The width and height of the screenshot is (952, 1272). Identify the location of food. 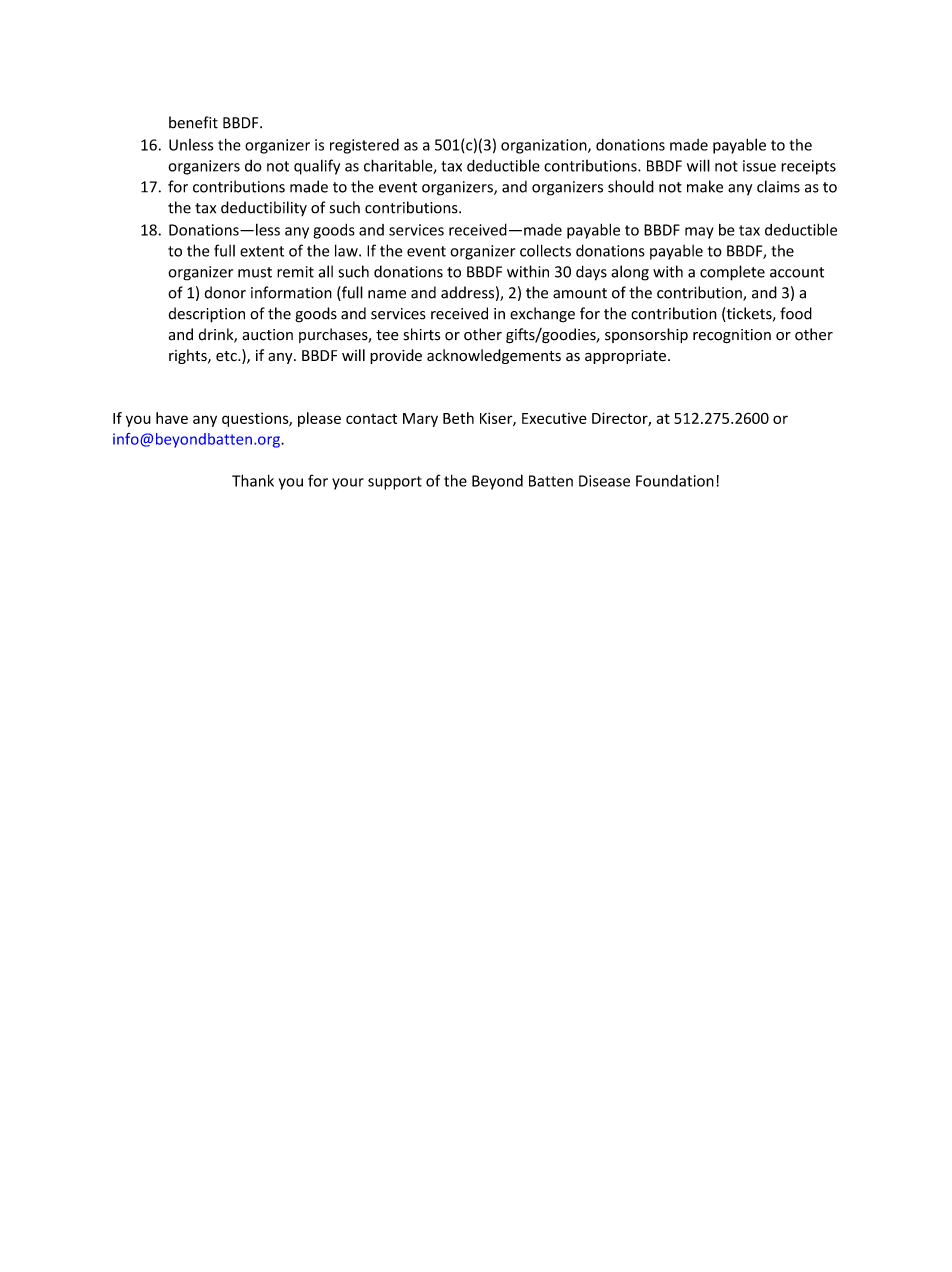
(796, 313).
